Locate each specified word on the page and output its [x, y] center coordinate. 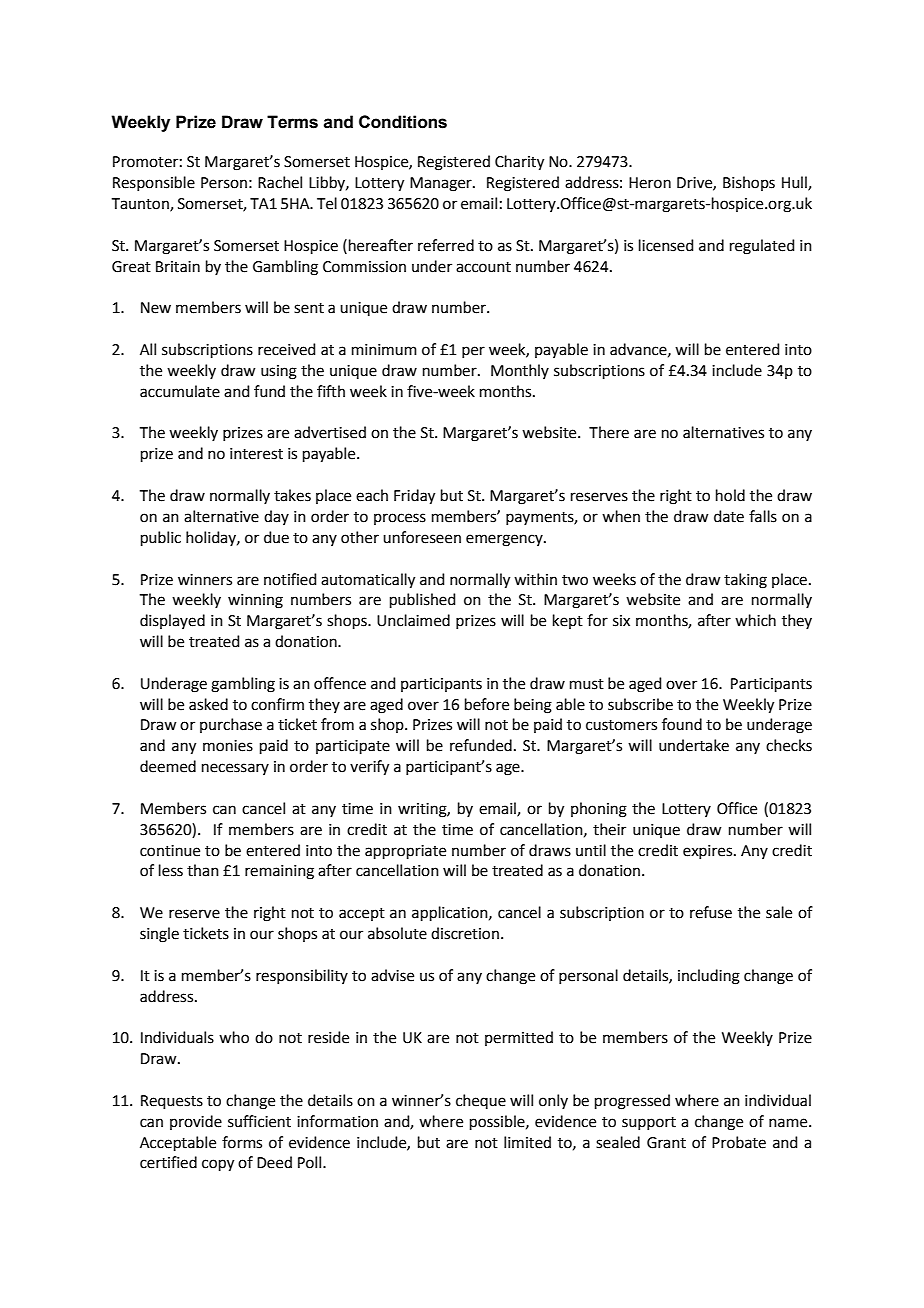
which [755, 620]
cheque [481, 1101]
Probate [739, 1142]
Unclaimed [413, 620]
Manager [442, 184]
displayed [172, 621]
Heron [650, 183]
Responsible [154, 183]
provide [196, 1122]
